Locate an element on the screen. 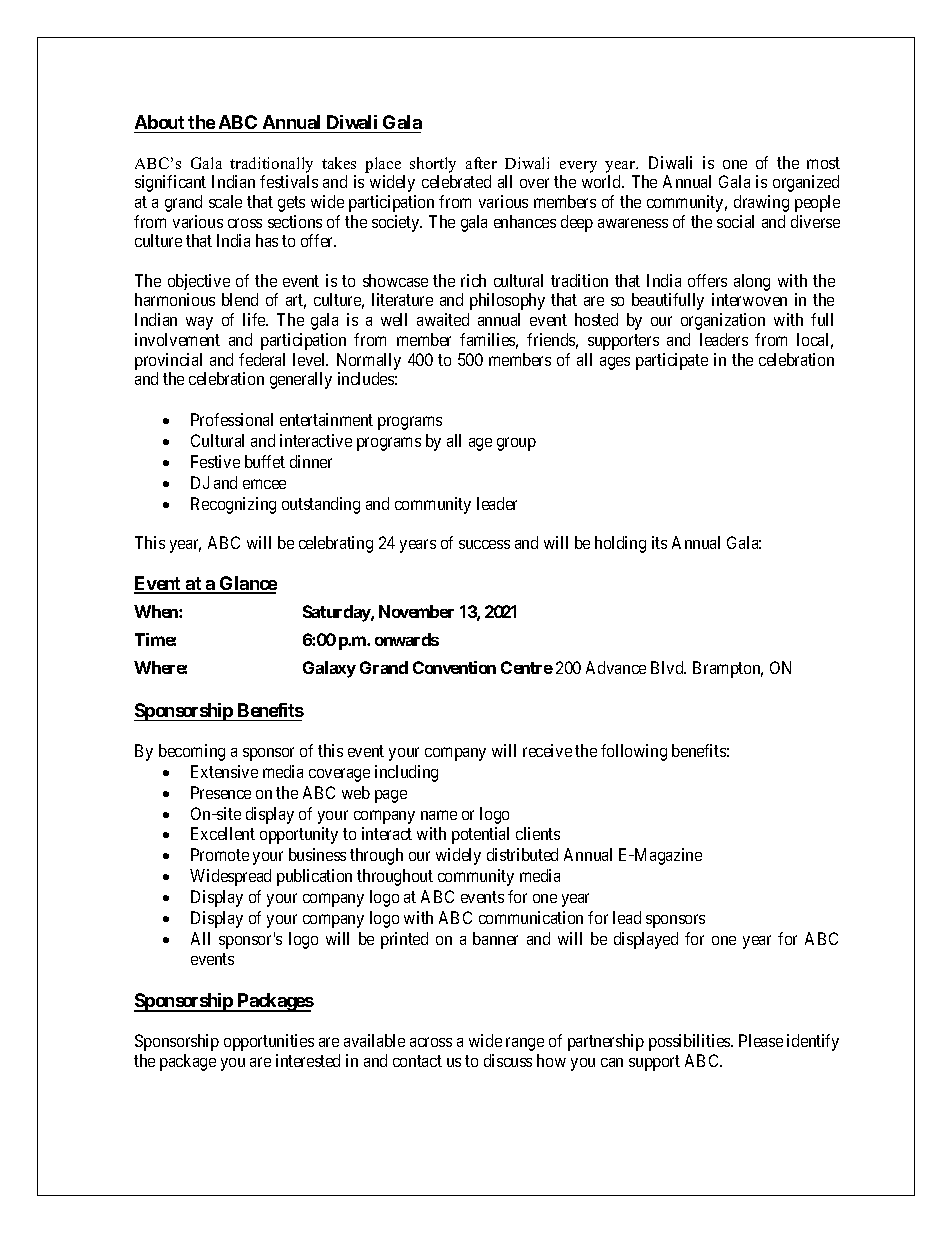 The image size is (952, 1233). group is located at coordinates (516, 444).
